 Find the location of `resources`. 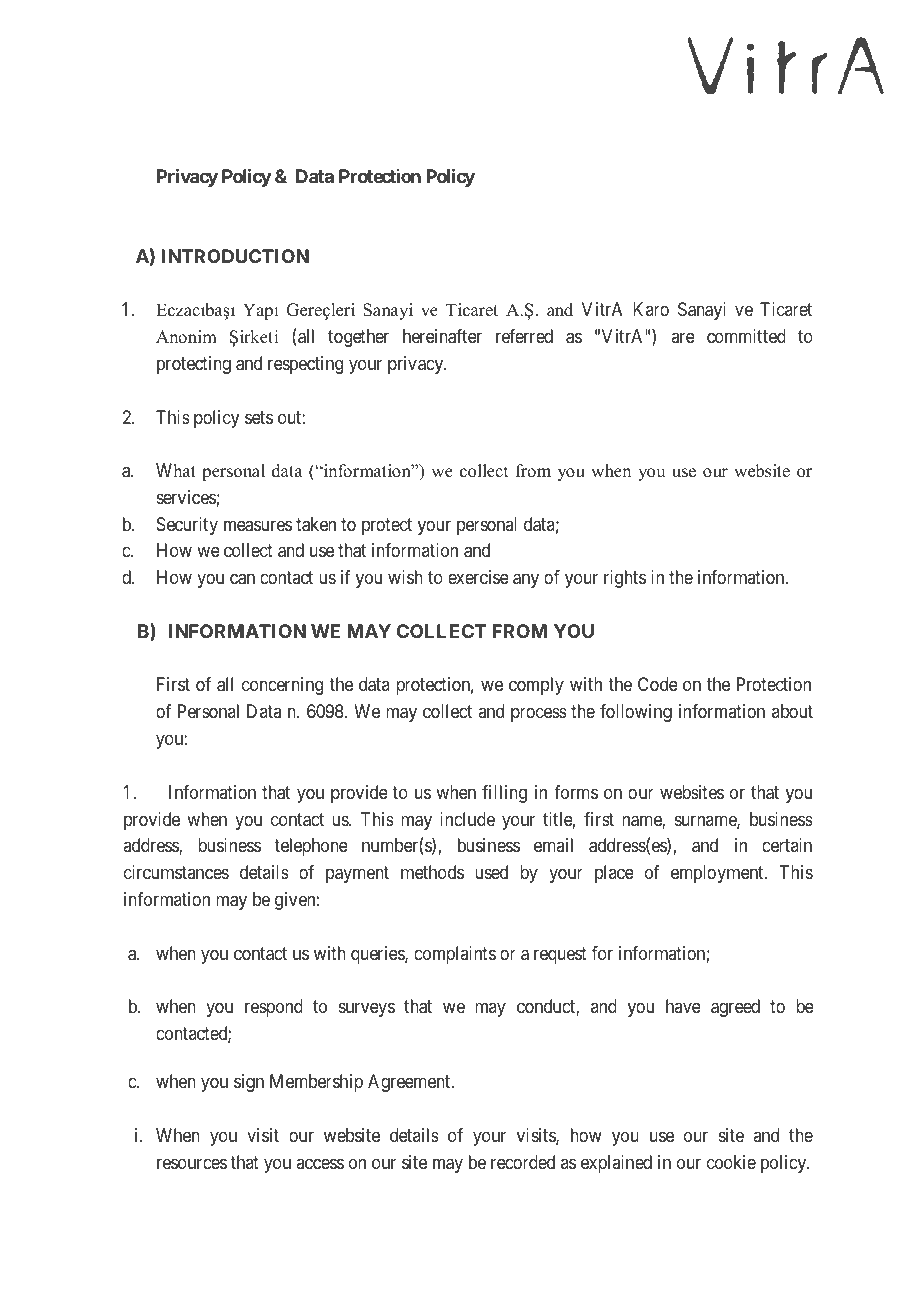

resources is located at coordinates (192, 1163).
